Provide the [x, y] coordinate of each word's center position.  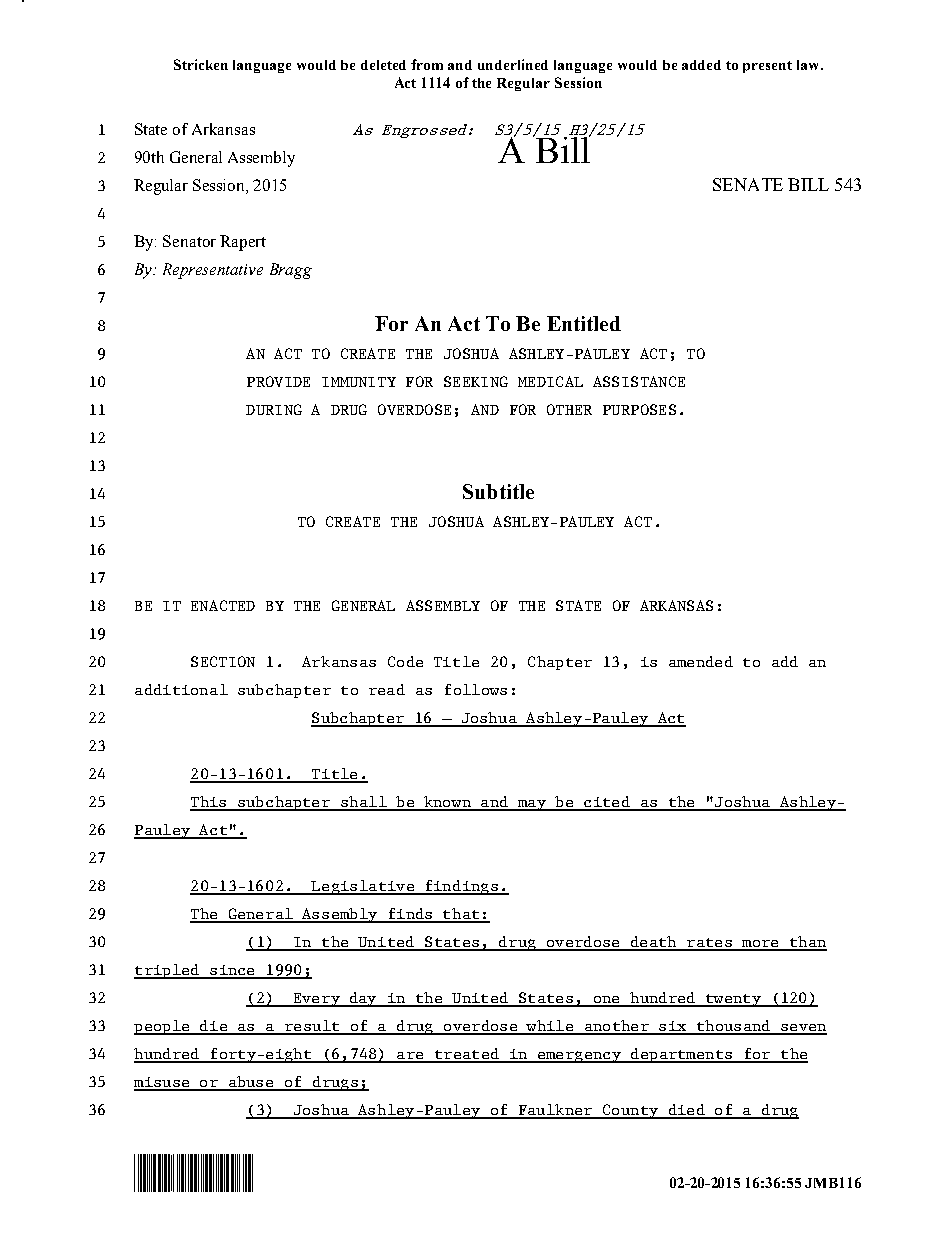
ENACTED [223, 605]
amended [701, 661]
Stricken [201, 64]
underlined [513, 64]
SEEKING [476, 381]
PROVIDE [278, 381]
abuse [251, 1083]
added [701, 65]
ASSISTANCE [639, 381]
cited [607, 803]
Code [405, 661]
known [447, 803]
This [209, 803]
